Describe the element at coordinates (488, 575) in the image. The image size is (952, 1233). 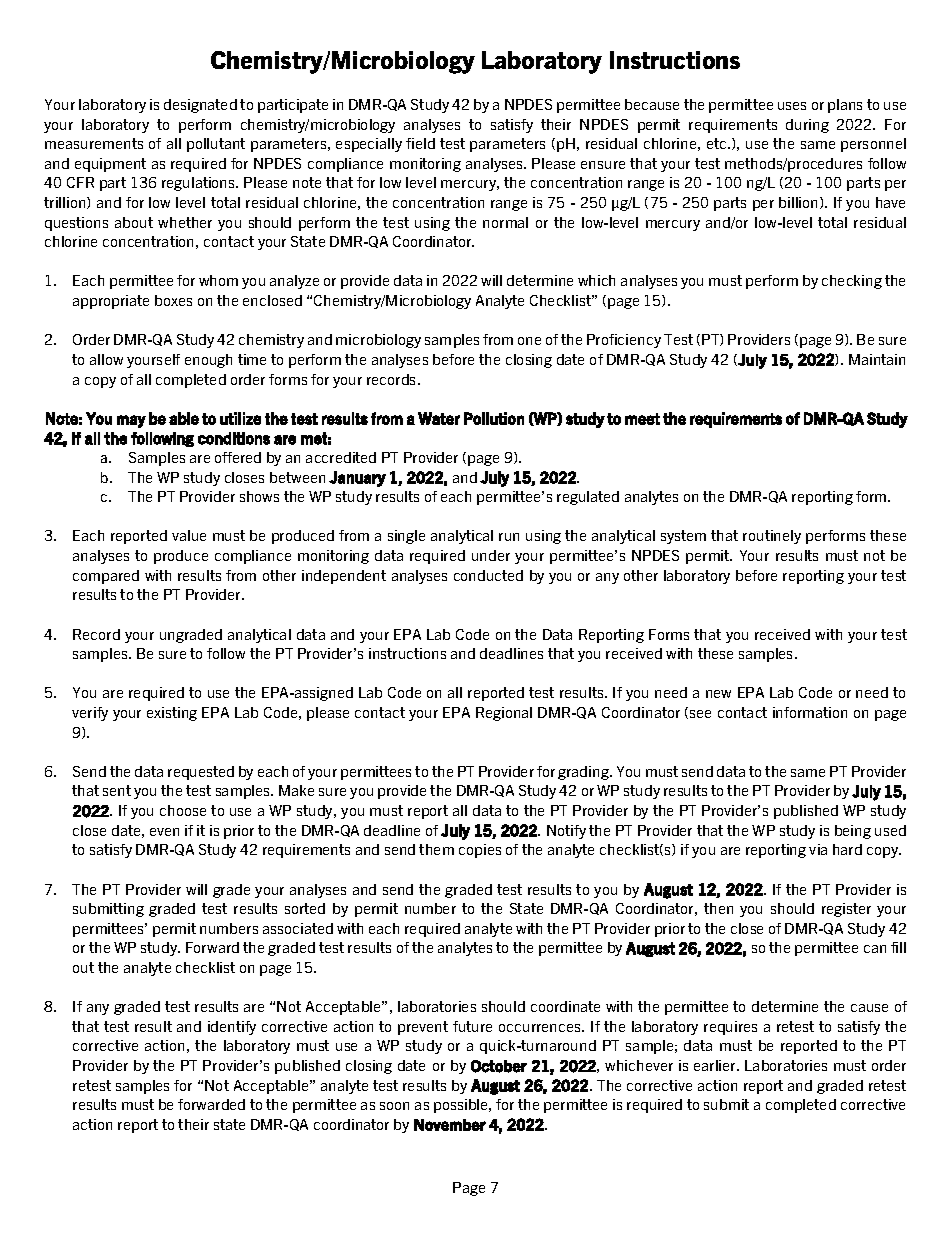
I see `conducted` at that location.
